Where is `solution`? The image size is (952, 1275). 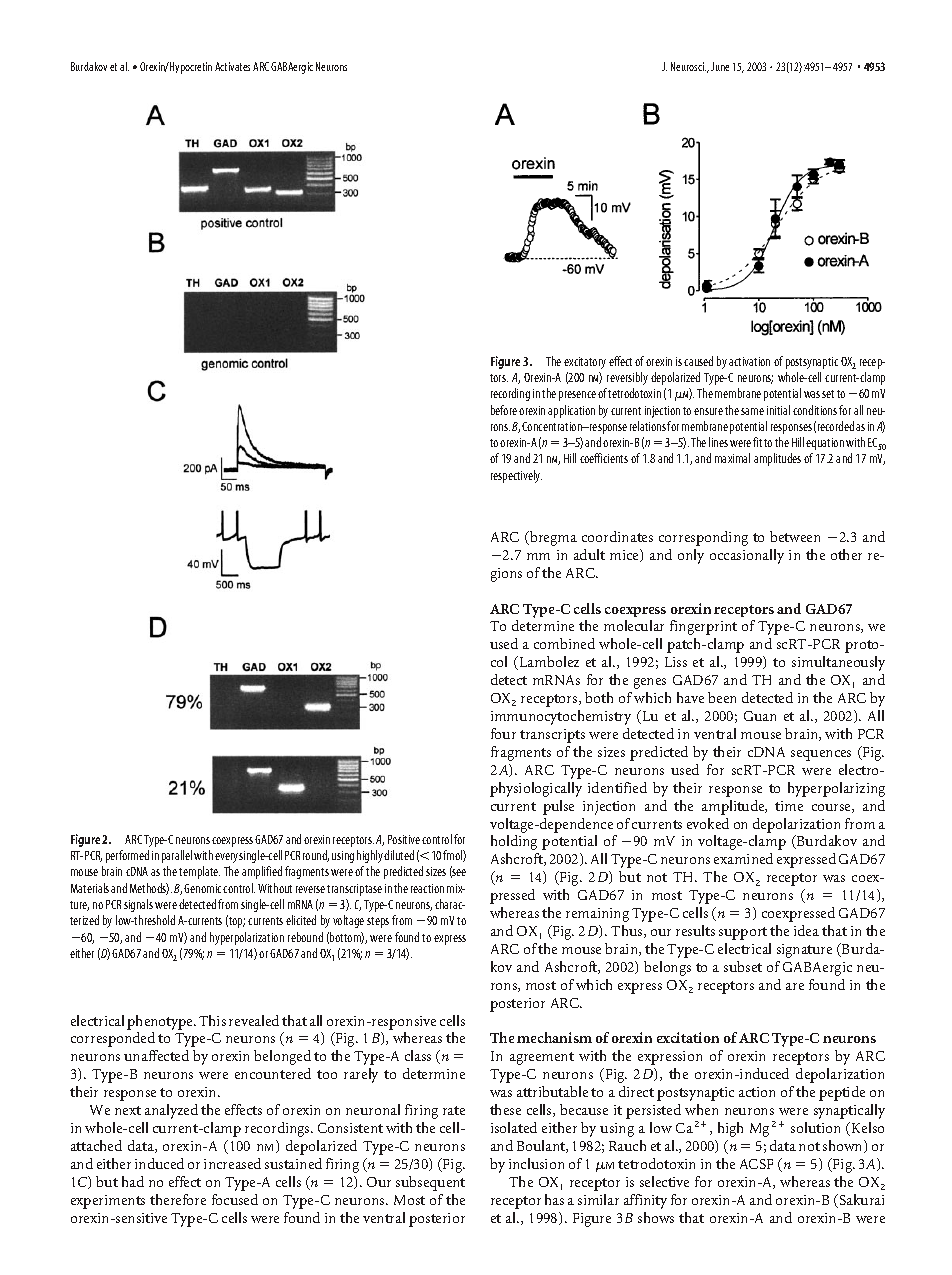 solution is located at coordinates (815, 1127).
